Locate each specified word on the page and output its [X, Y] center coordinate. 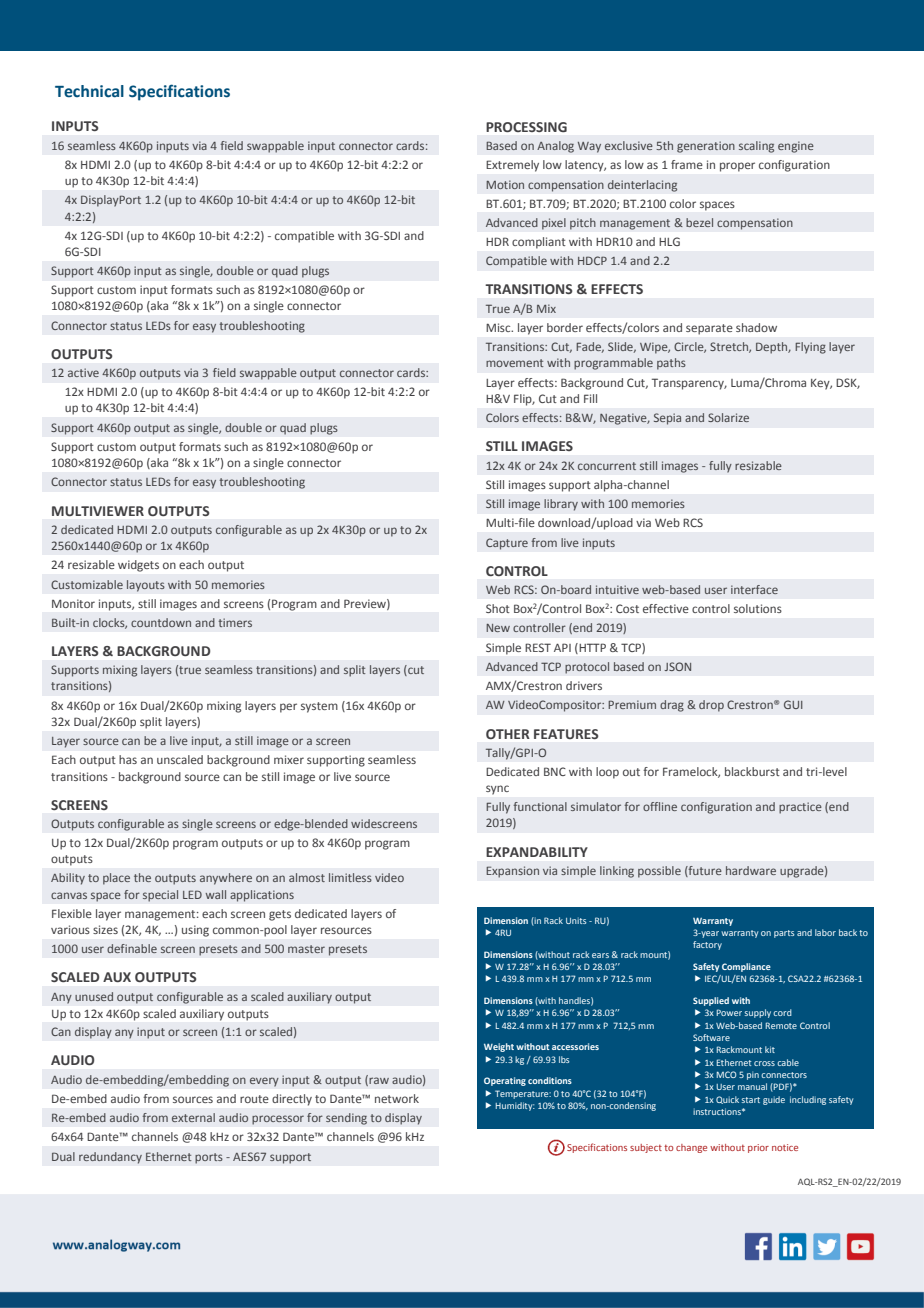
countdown [161, 622]
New [498, 628]
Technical [89, 91]
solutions [758, 608]
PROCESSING [526, 127]
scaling [756, 147]
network [397, 1098]
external [193, 1117]
